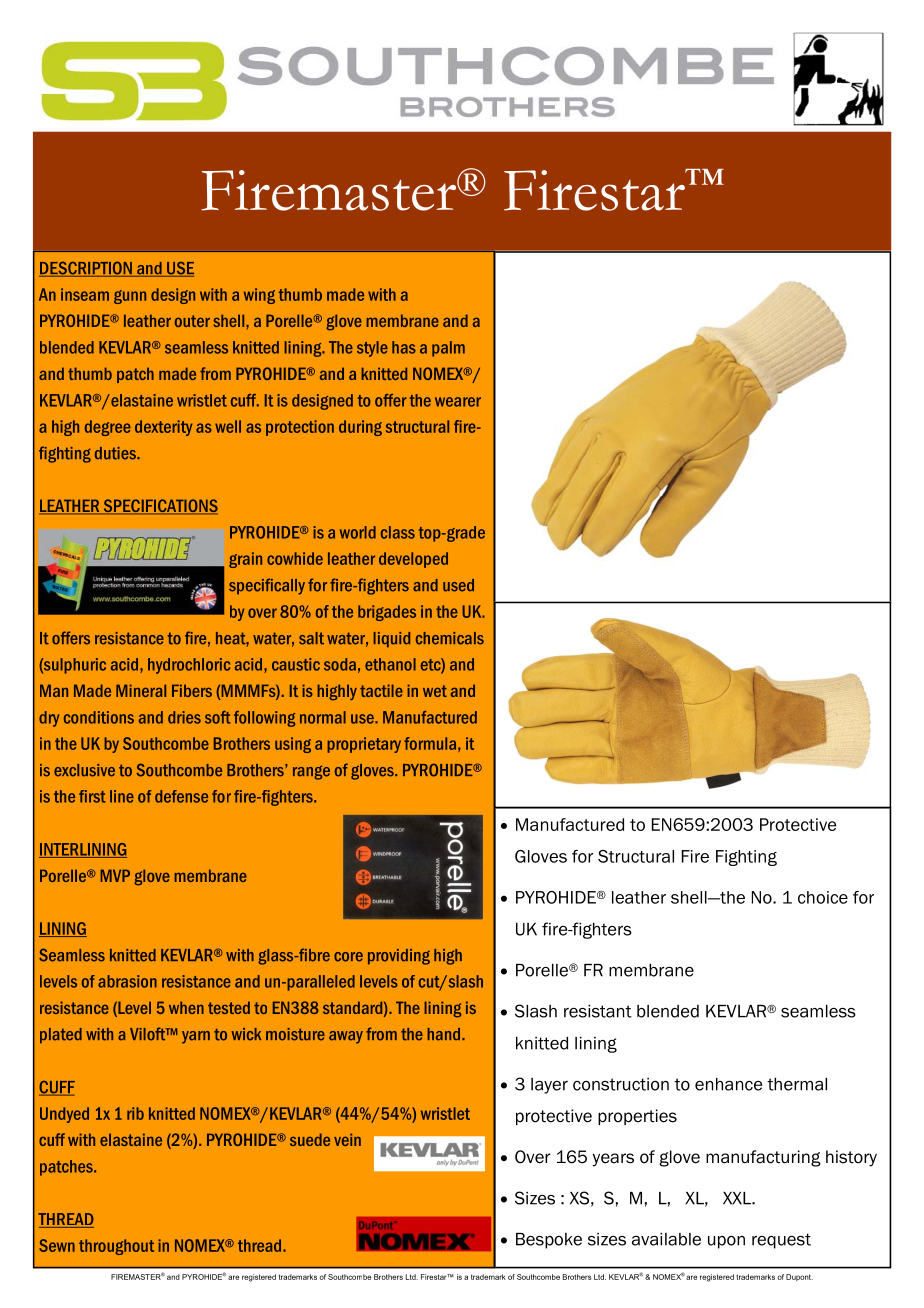  Describe the element at coordinates (823, 897) in the screenshot. I see `choice` at that location.
